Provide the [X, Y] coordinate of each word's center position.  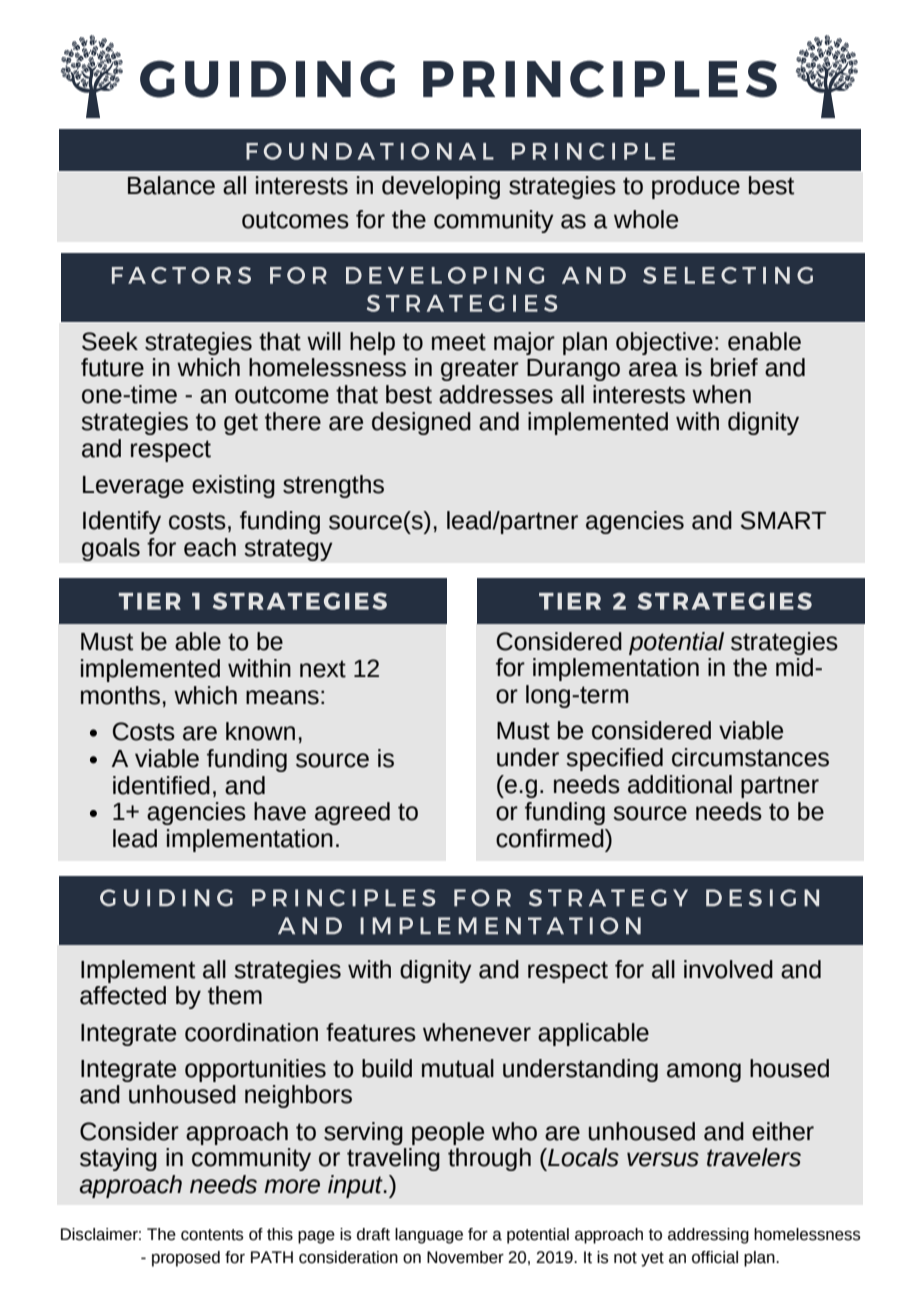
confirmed [551, 838]
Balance [171, 185]
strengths [333, 486]
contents [212, 1235]
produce [696, 187]
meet [459, 342]
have [280, 811]
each [210, 547]
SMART [783, 520]
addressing [708, 1236]
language [429, 1236]
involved [728, 969]
